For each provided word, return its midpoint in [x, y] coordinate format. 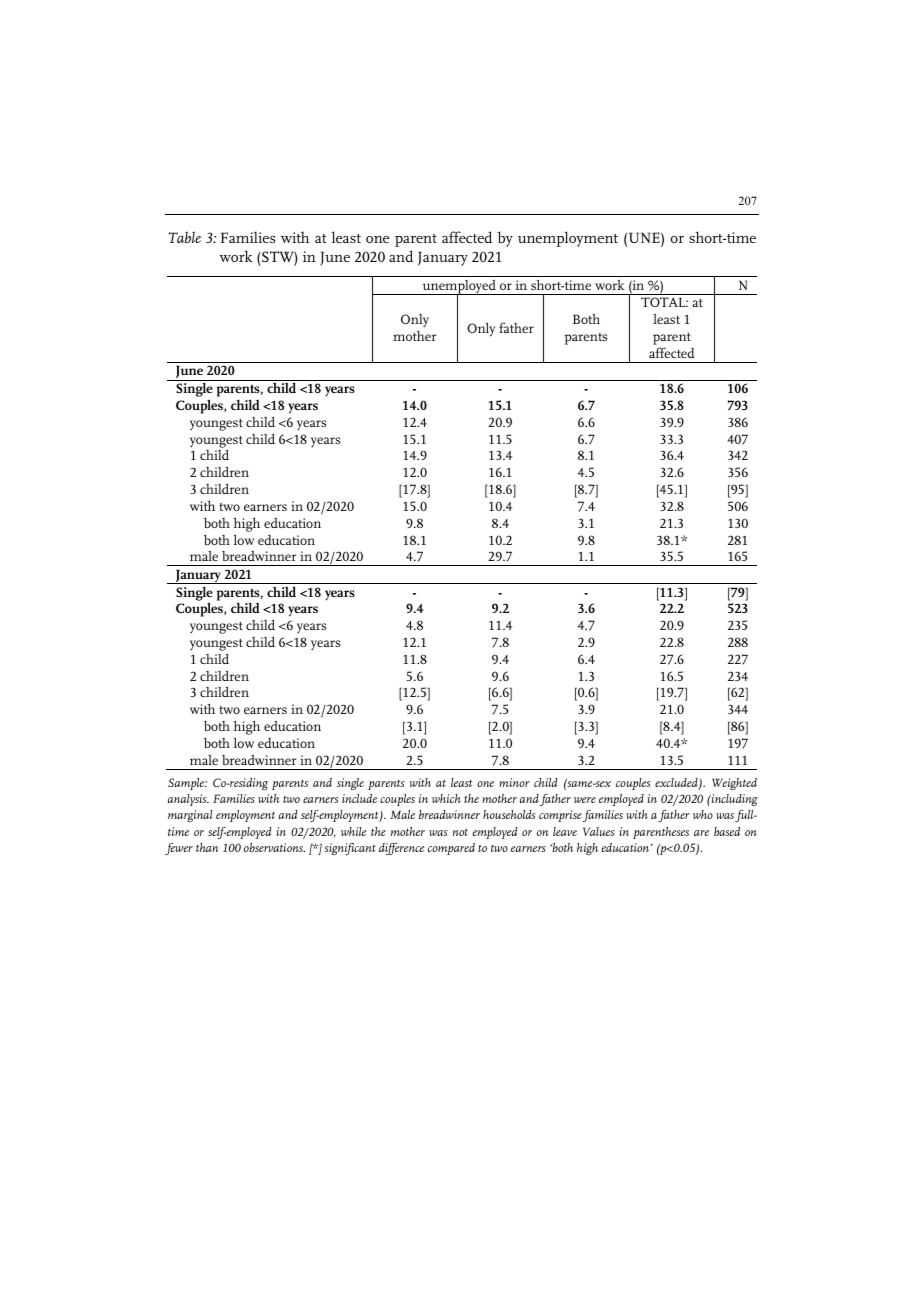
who [703, 814]
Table [185, 237]
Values [599, 831]
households [509, 814]
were [585, 800]
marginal [190, 816]
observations [274, 847]
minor [514, 782]
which [446, 798]
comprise [560, 816]
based [727, 831]
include [359, 798]
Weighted [734, 784]
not [460, 832]
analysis [188, 800]
